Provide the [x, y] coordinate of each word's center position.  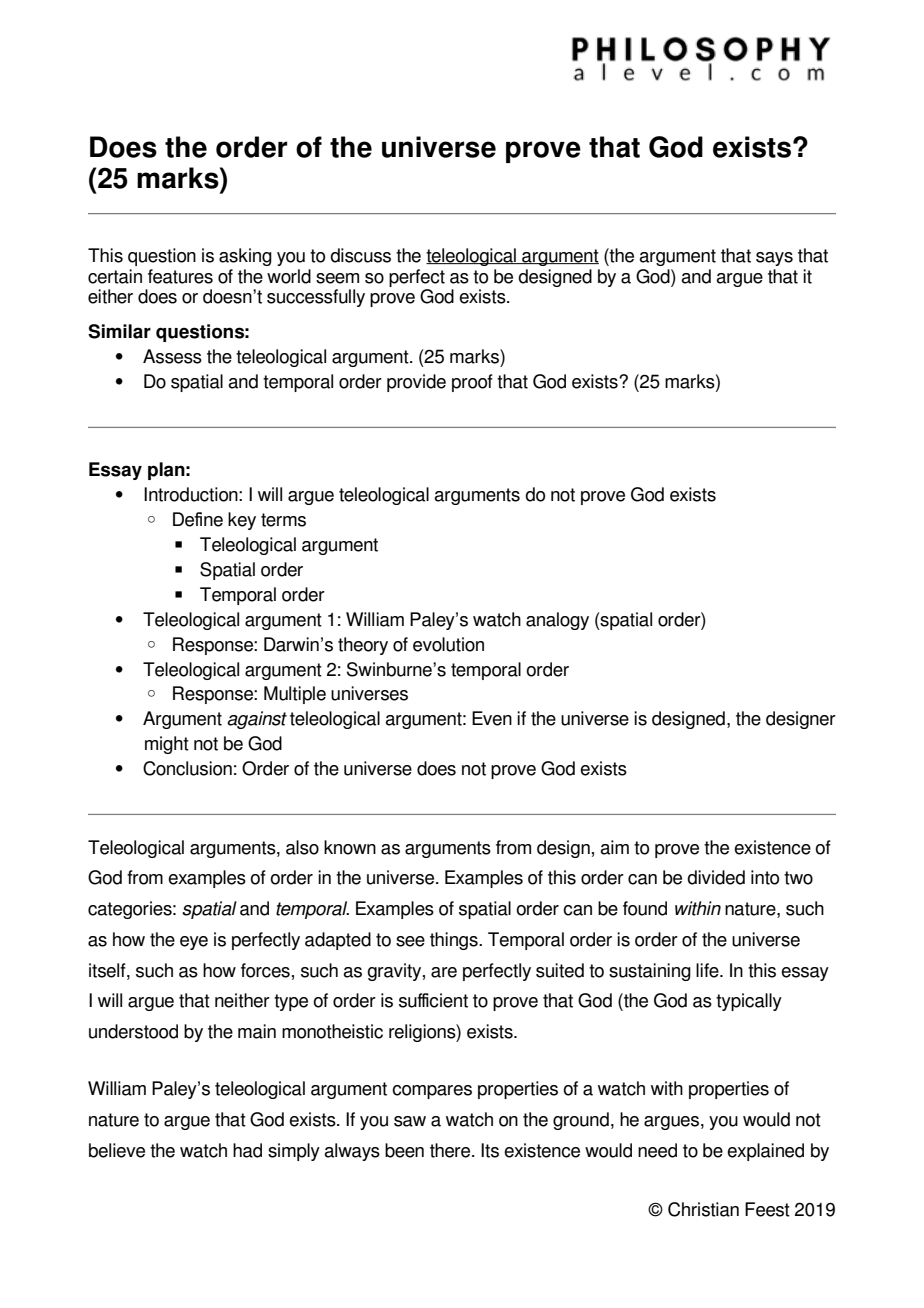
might [167, 745]
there [451, 1150]
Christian [703, 1209]
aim [614, 847]
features [180, 276]
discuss [360, 255]
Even [492, 718]
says [774, 259]
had [247, 1150]
